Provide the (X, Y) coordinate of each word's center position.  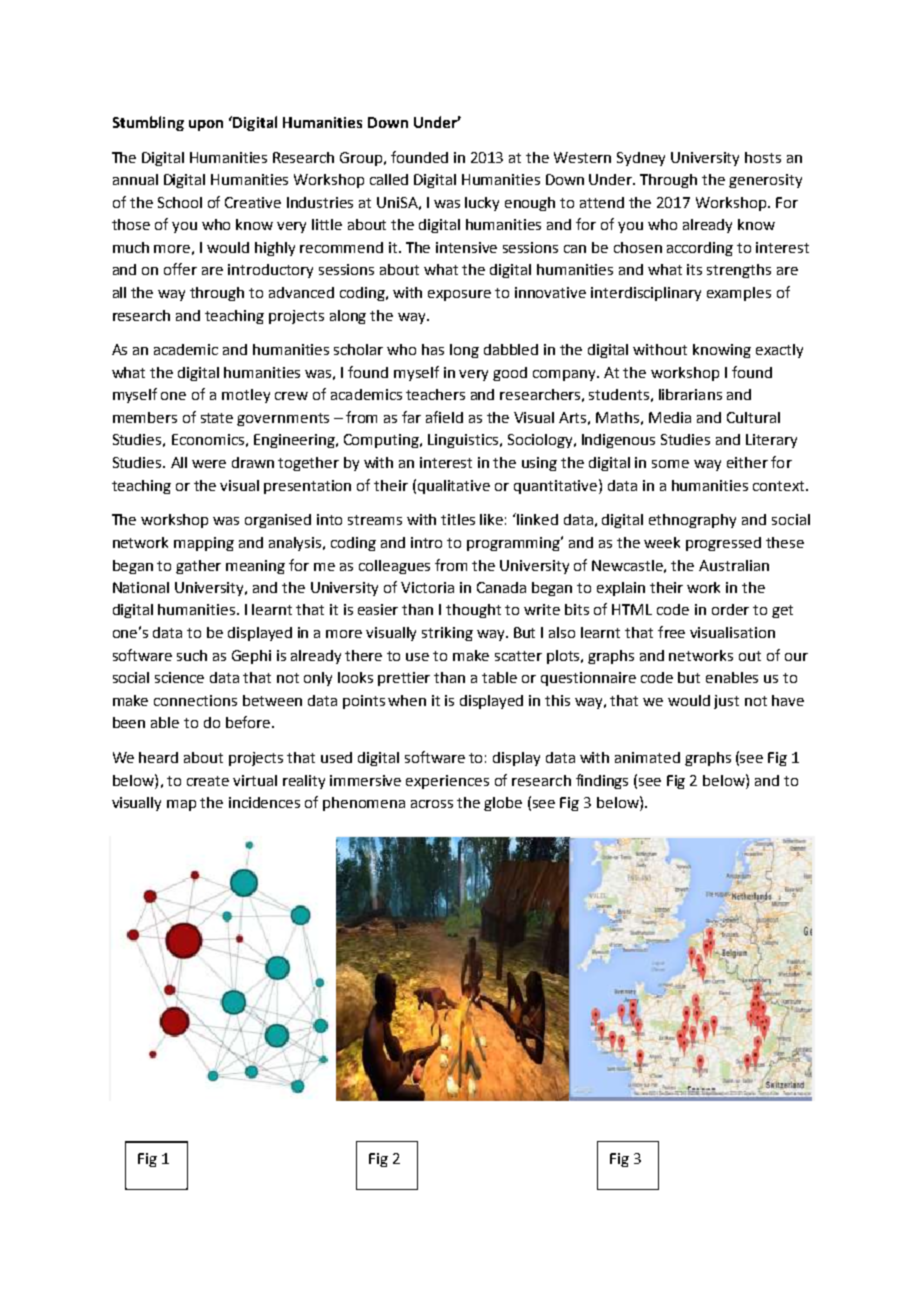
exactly (779, 351)
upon (206, 125)
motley (246, 396)
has (433, 349)
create (208, 781)
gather (198, 567)
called (389, 179)
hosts (763, 157)
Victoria (427, 587)
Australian (734, 565)
